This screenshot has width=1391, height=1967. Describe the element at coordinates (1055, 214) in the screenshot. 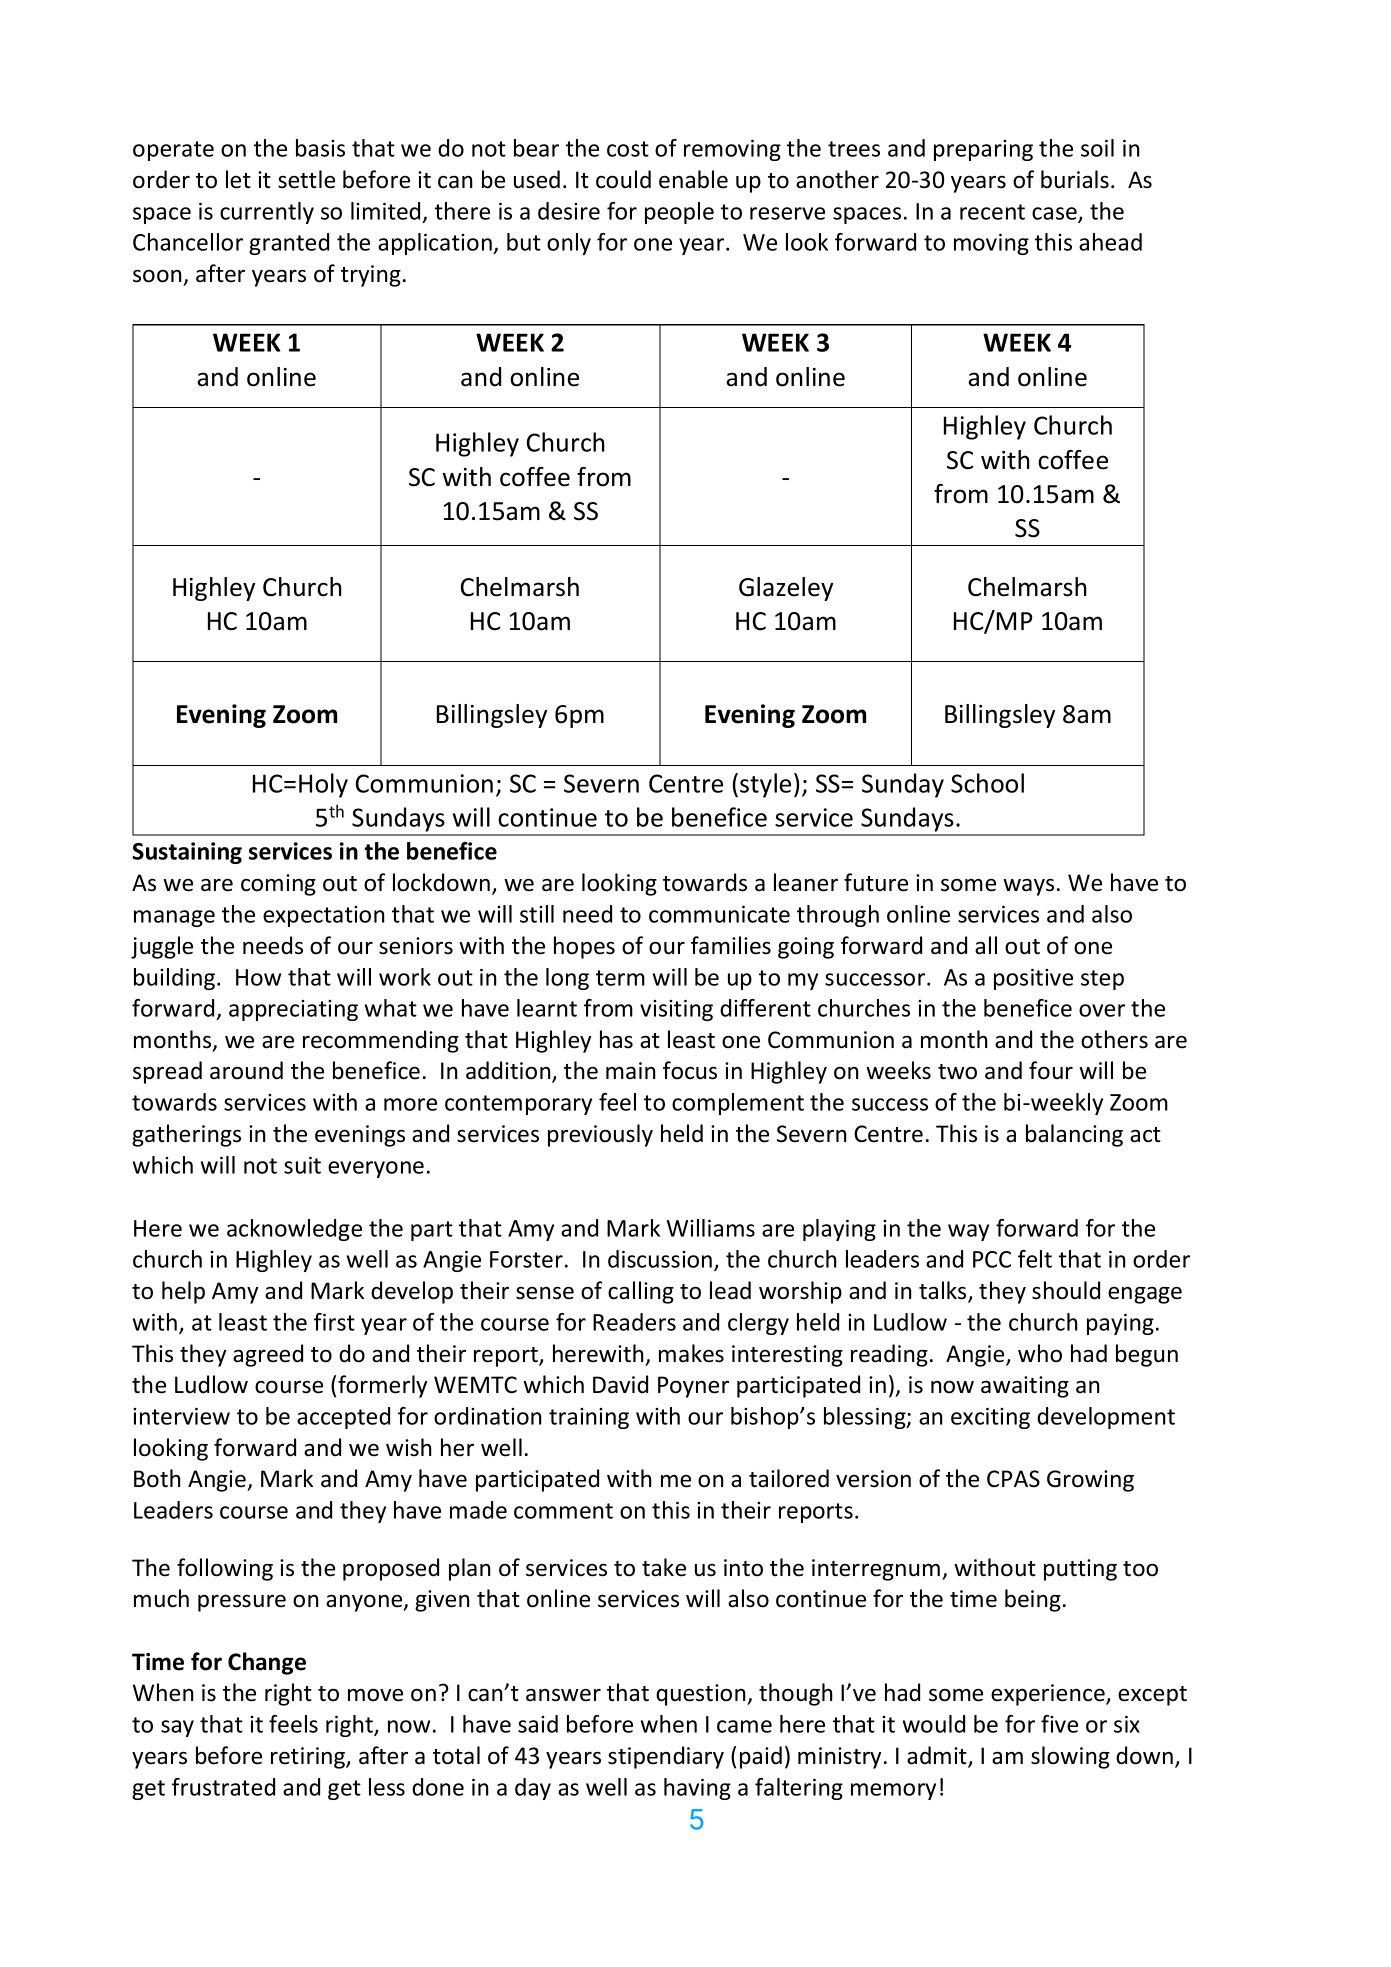

I see `case` at that location.
